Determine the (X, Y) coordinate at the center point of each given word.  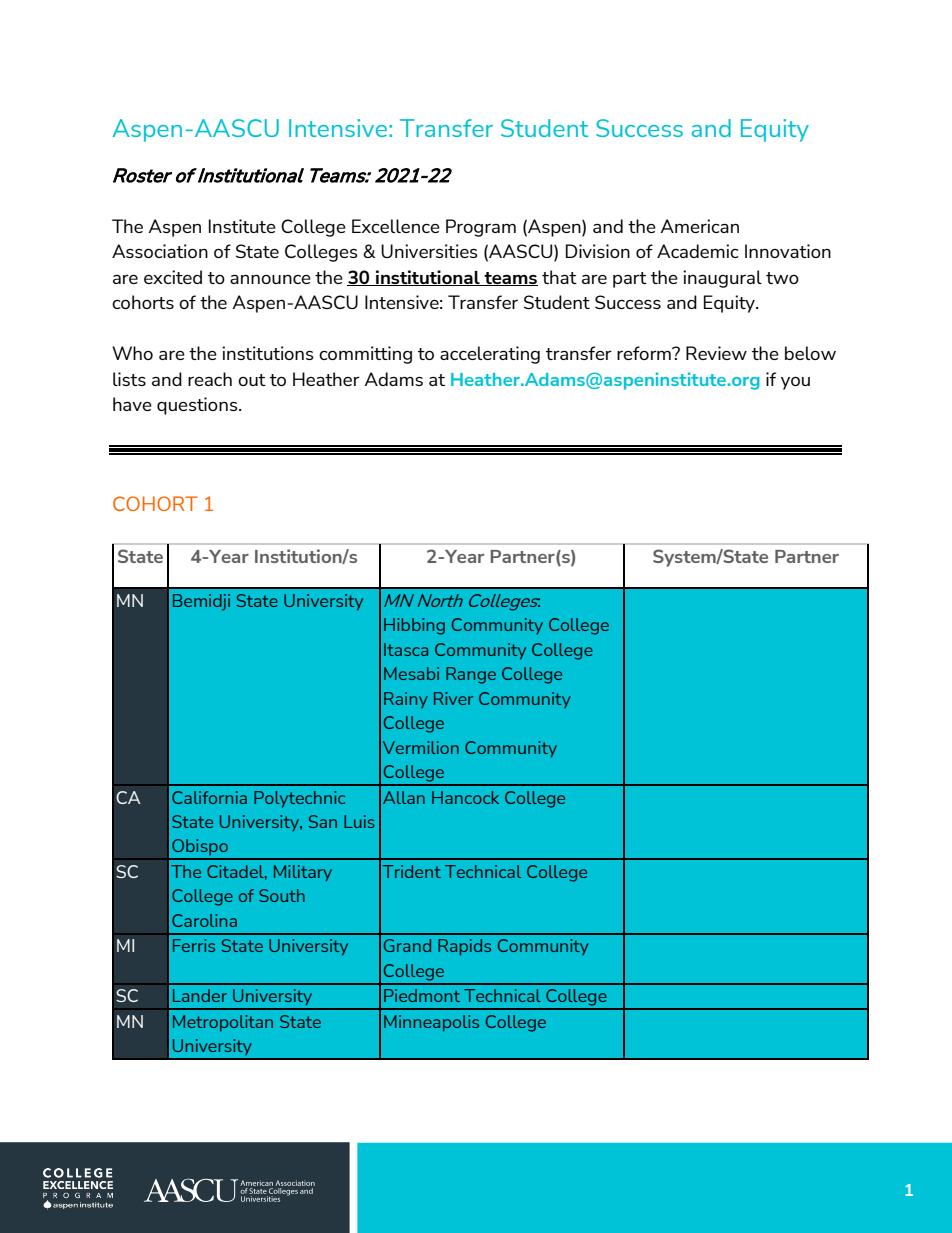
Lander (200, 995)
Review (716, 353)
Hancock (465, 797)
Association (160, 251)
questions (198, 406)
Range (471, 675)
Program (481, 228)
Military (303, 873)
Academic (698, 251)
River (453, 698)
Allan (404, 797)
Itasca (406, 649)
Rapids (464, 947)
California (209, 797)
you (795, 383)
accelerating (490, 355)
